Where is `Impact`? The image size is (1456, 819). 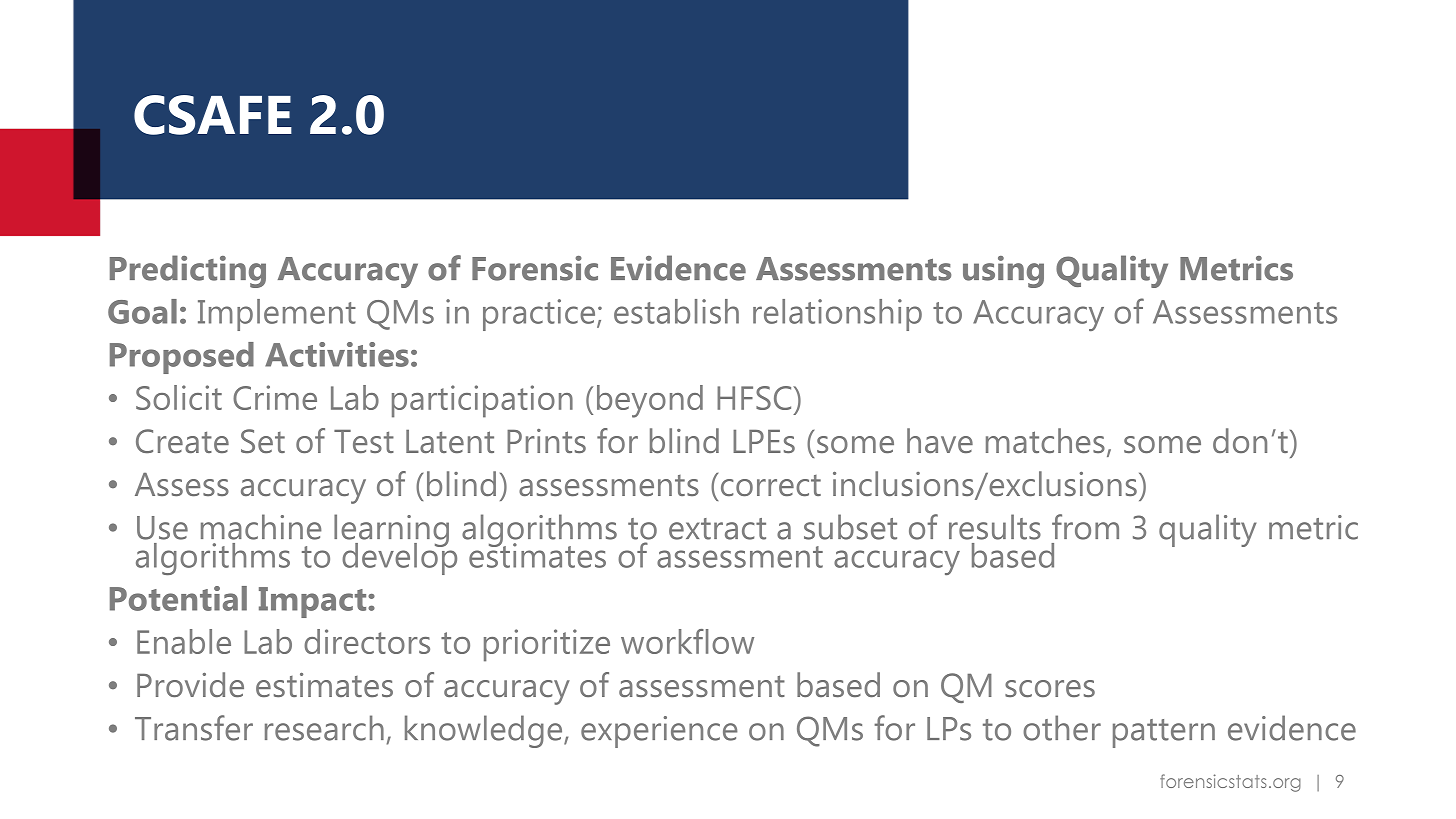
Impact is located at coordinates (314, 602).
